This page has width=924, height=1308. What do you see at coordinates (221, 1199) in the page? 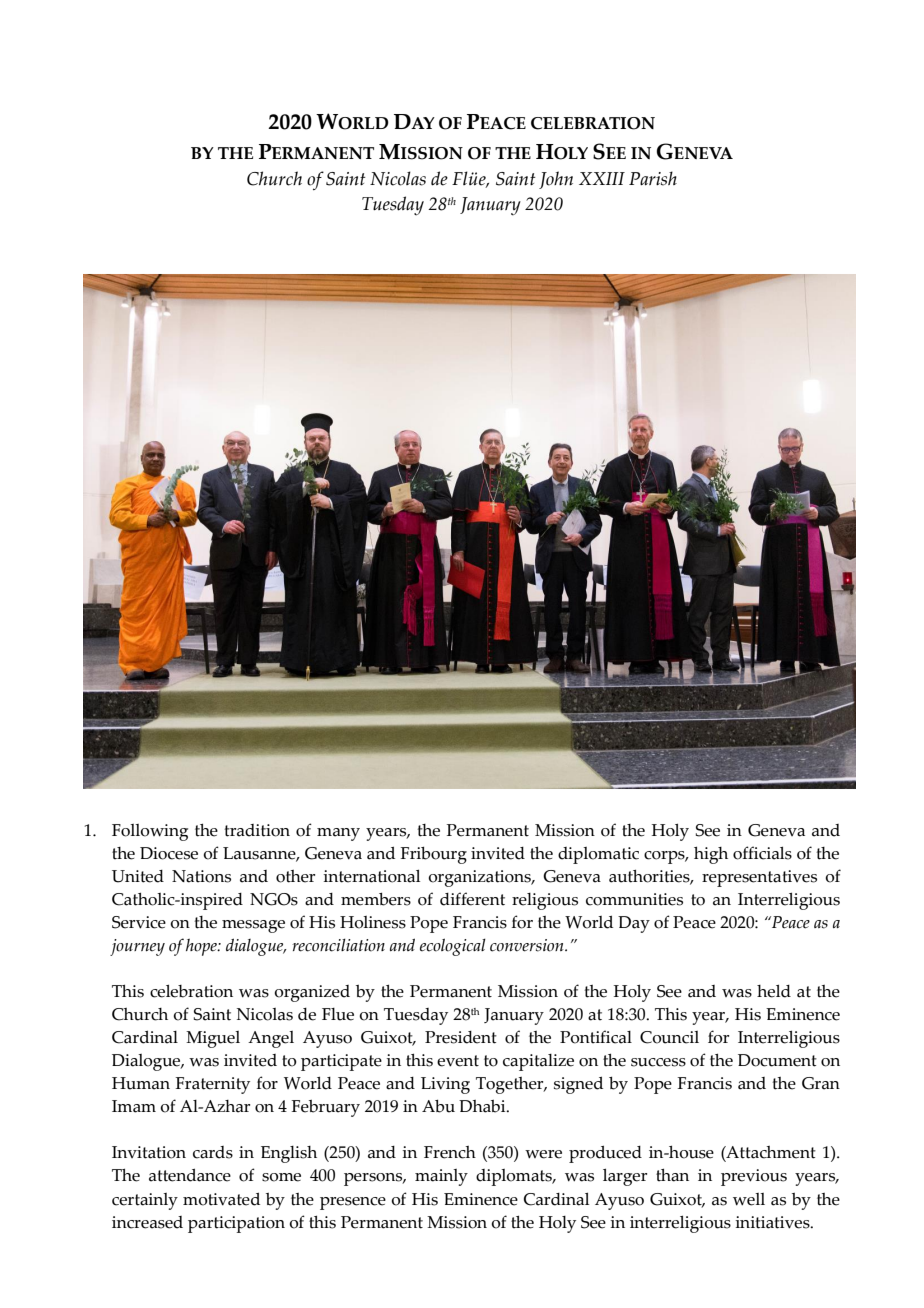
I see `motivated` at bounding box center [221, 1199].
